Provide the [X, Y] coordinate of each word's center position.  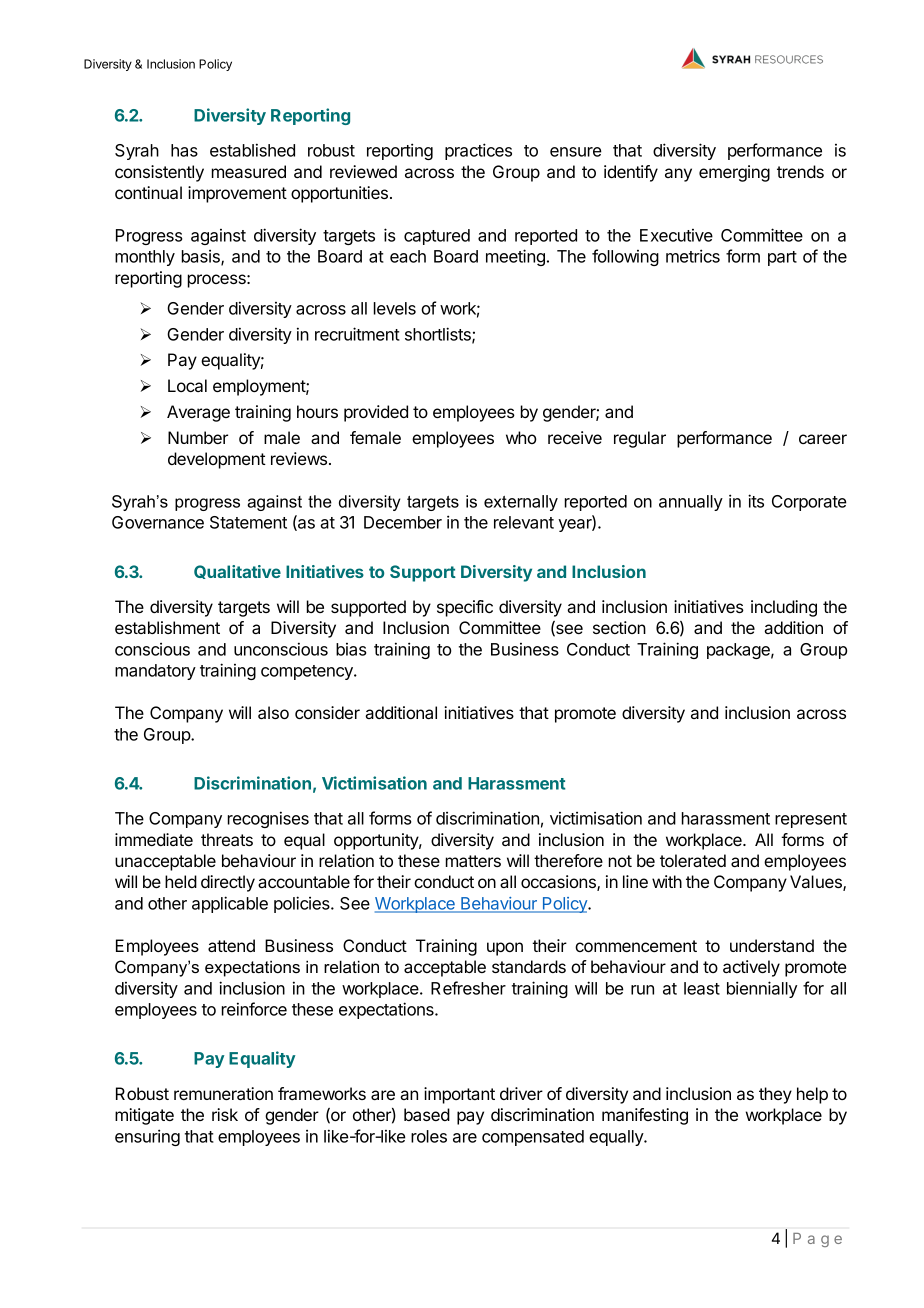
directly [228, 883]
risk [225, 1114]
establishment [167, 627]
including [784, 608]
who [521, 437]
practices [478, 151]
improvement [237, 194]
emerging [734, 173]
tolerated [693, 860]
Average [198, 413]
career [823, 439]
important [459, 1095]
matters [473, 861]
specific [465, 608]
